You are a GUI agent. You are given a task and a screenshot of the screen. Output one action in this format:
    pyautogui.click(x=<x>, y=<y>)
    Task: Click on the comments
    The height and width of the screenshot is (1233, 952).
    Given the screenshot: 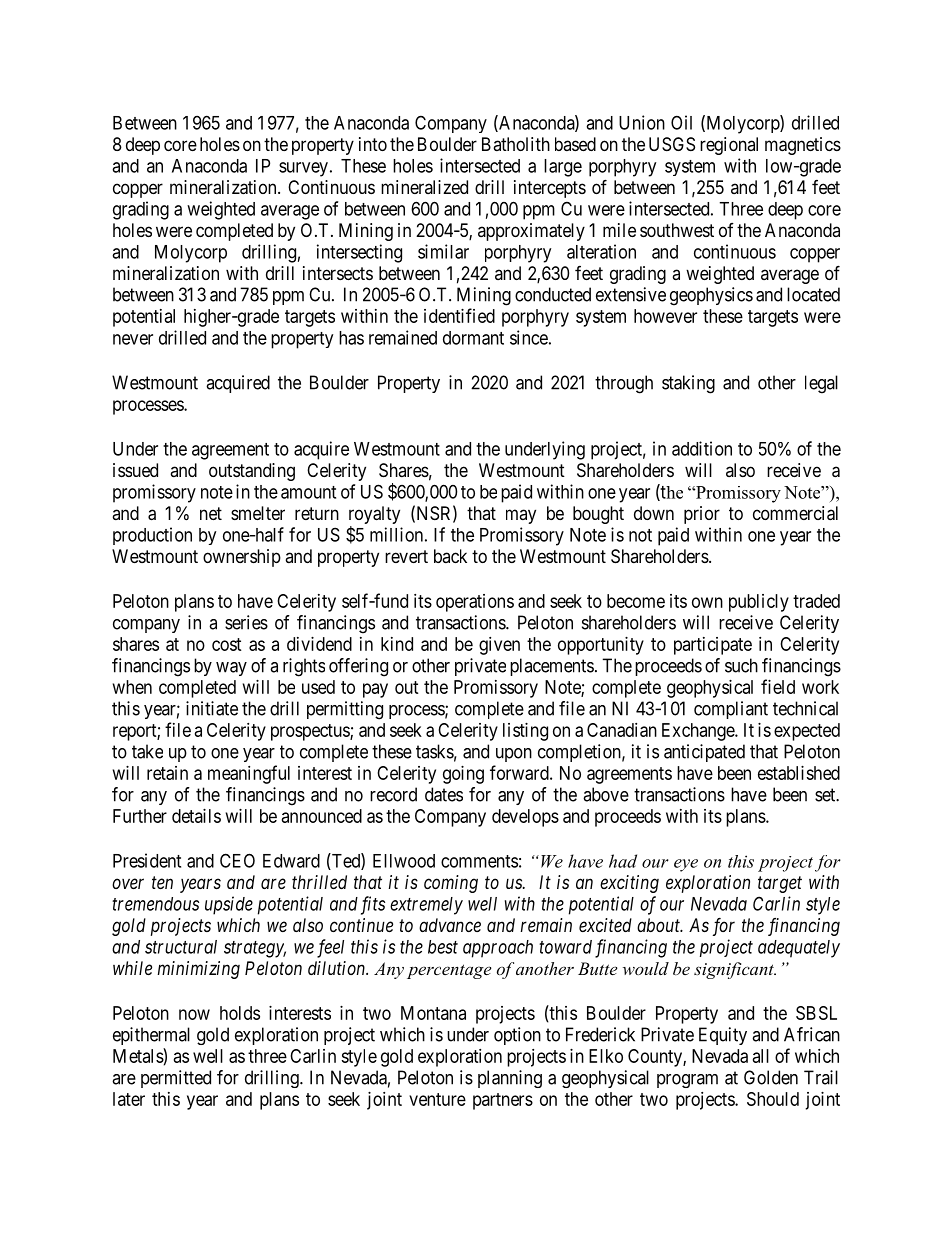 What is the action you would take?
    pyautogui.click(x=479, y=861)
